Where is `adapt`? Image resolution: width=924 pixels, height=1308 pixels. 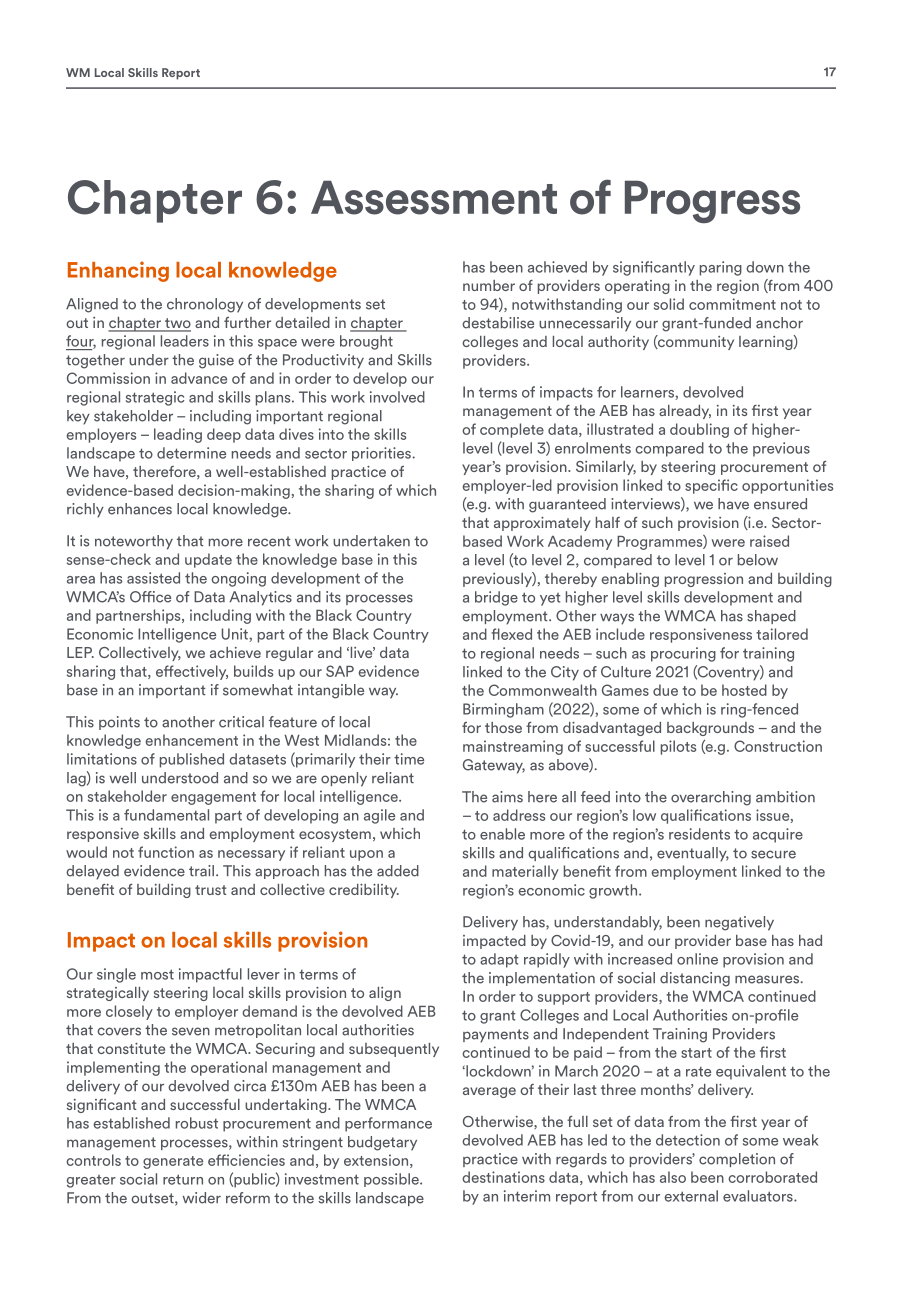
adapt is located at coordinates (499, 960).
